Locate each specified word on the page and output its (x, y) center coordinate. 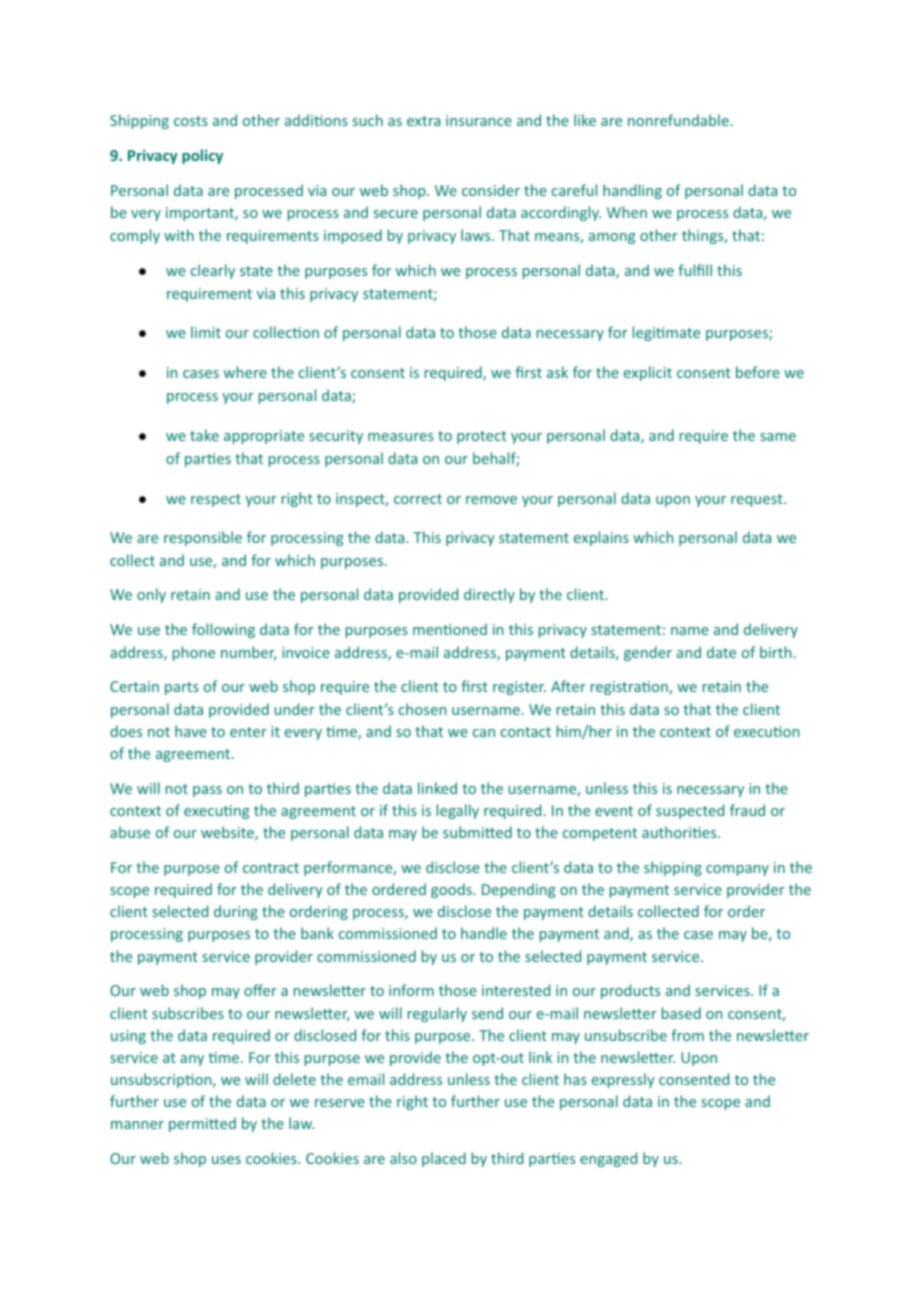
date (721, 652)
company (737, 870)
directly (489, 595)
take (204, 435)
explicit (648, 373)
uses (226, 1160)
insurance (479, 120)
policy (202, 156)
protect (482, 437)
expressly (623, 1080)
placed (444, 1159)
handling (632, 191)
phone (194, 653)
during (236, 912)
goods (452, 890)
